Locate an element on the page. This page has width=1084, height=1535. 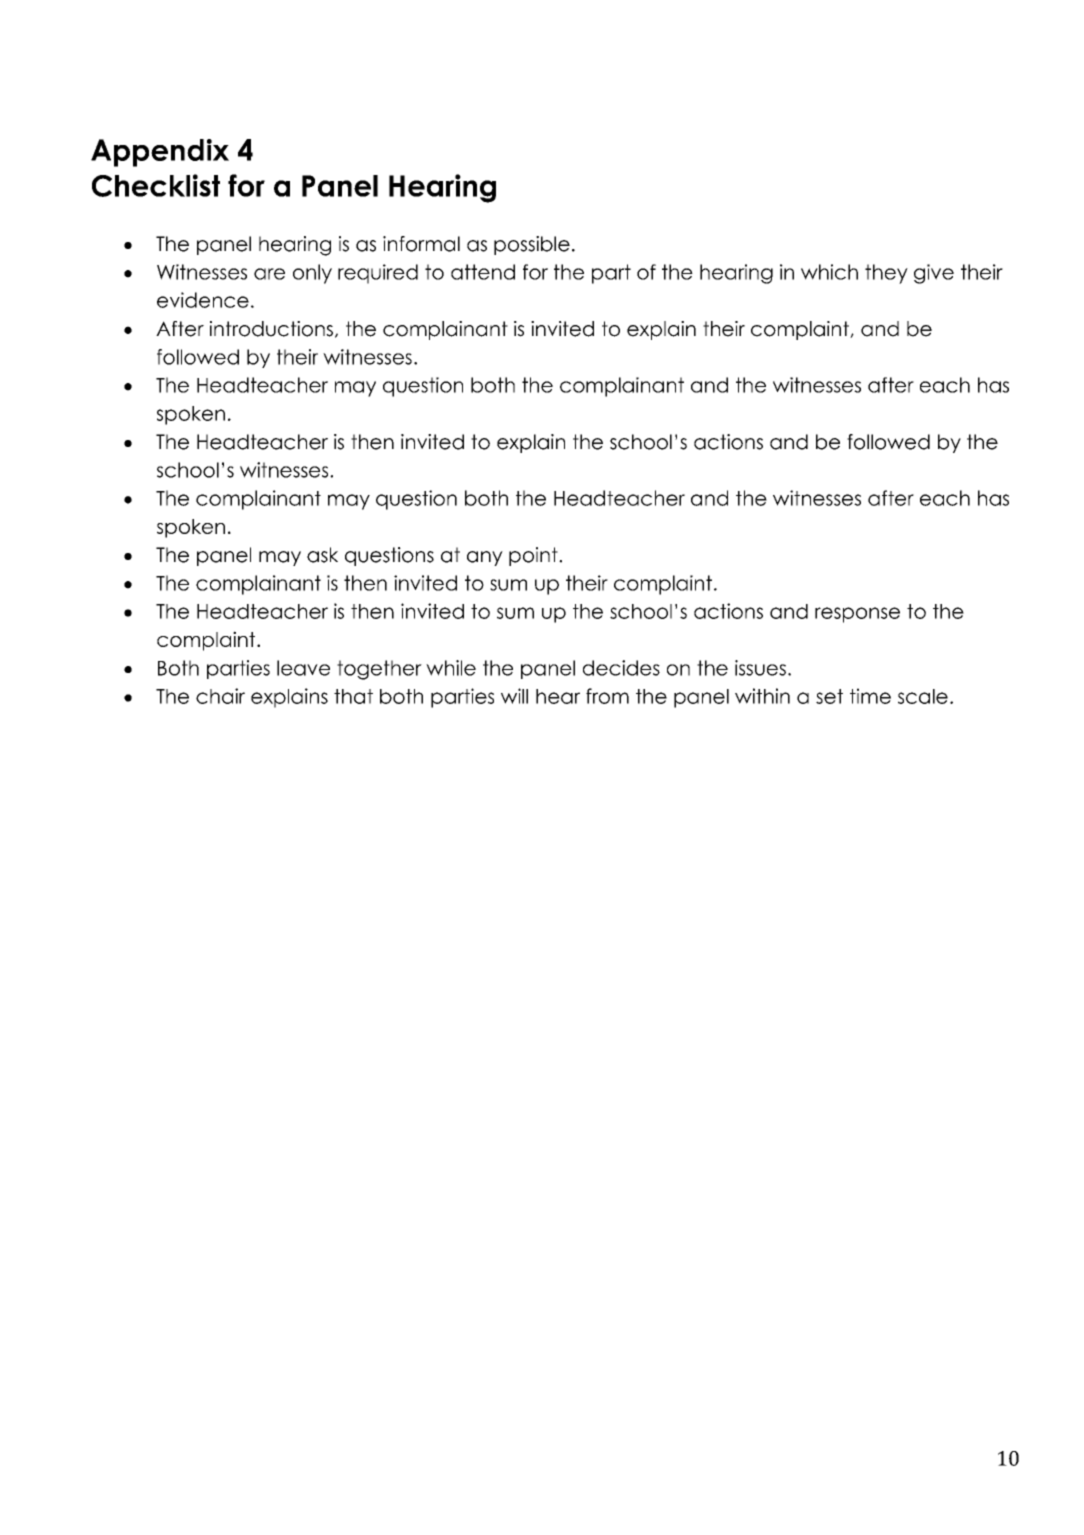
Appendix is located at coordinates (160, 153).
